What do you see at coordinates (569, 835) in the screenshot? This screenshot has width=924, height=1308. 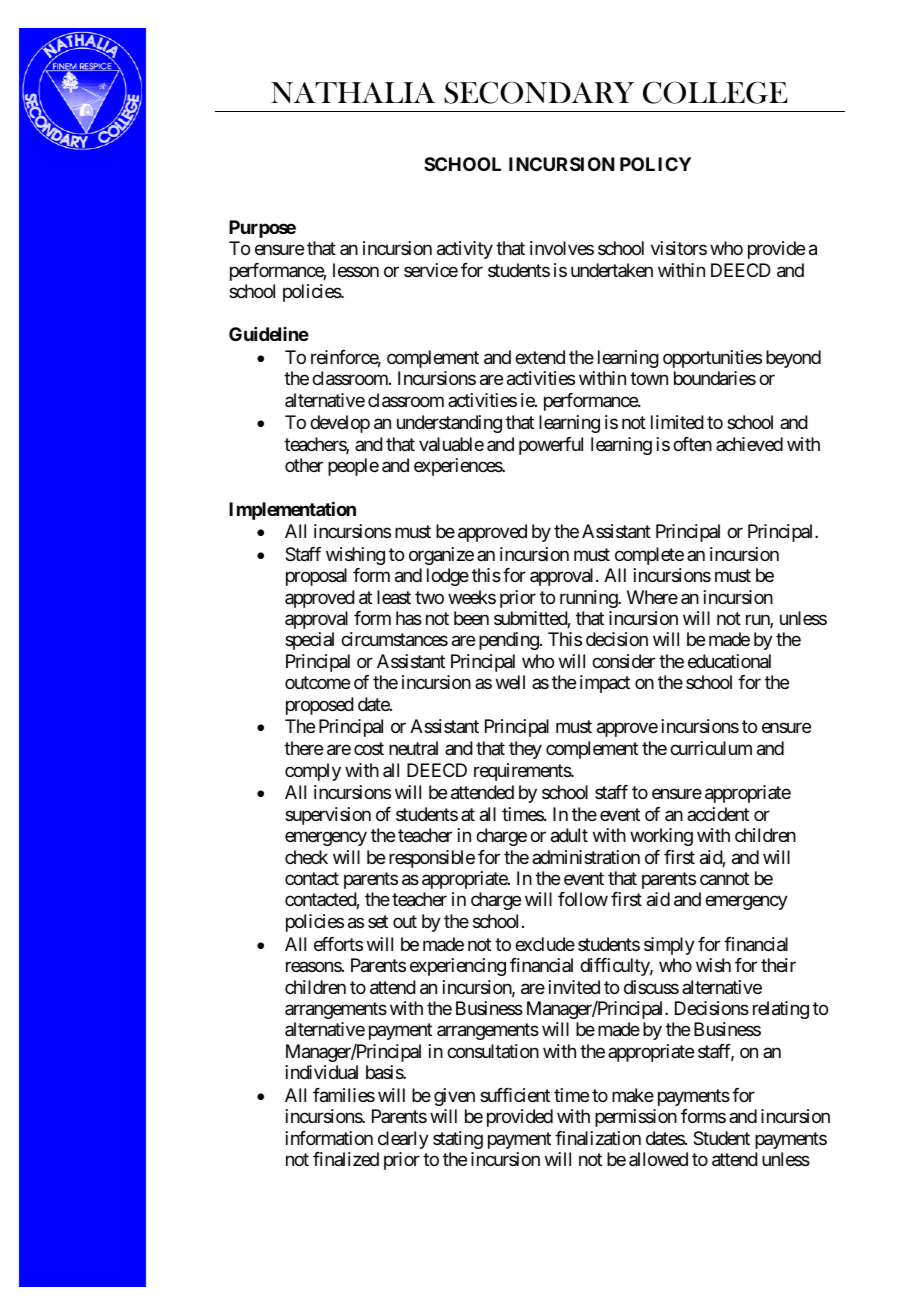 I see `adult` at bounding box center [569, 835].
